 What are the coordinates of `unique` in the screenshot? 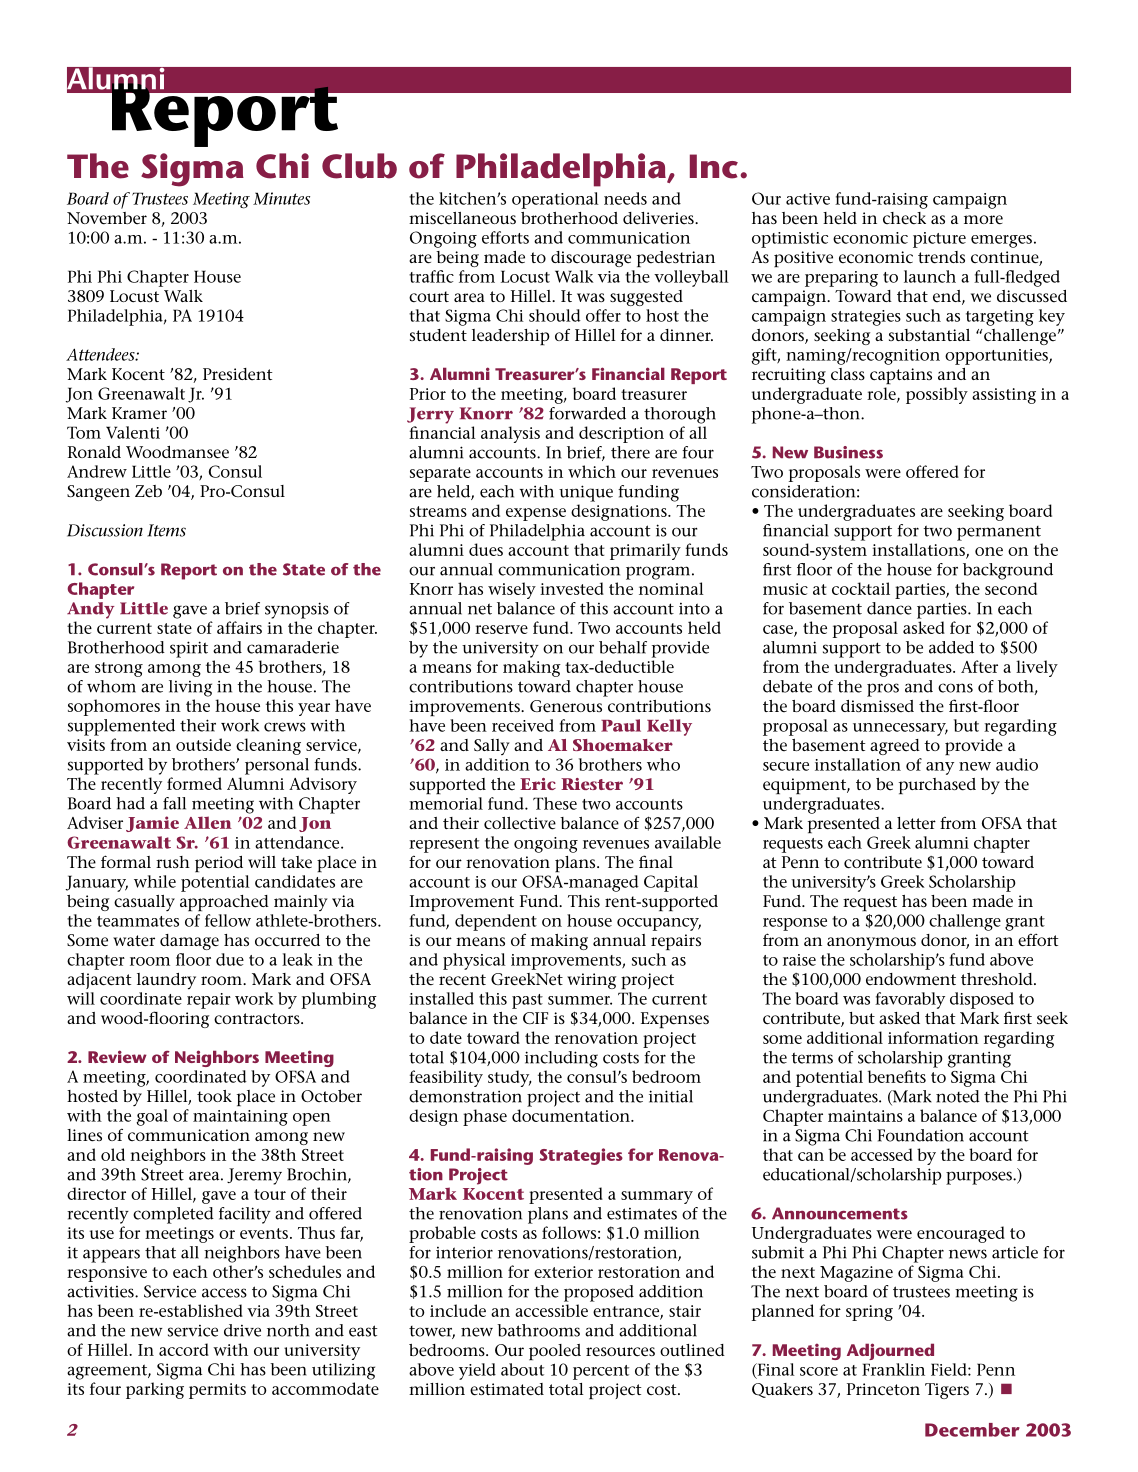 It's located at (586, 493).
